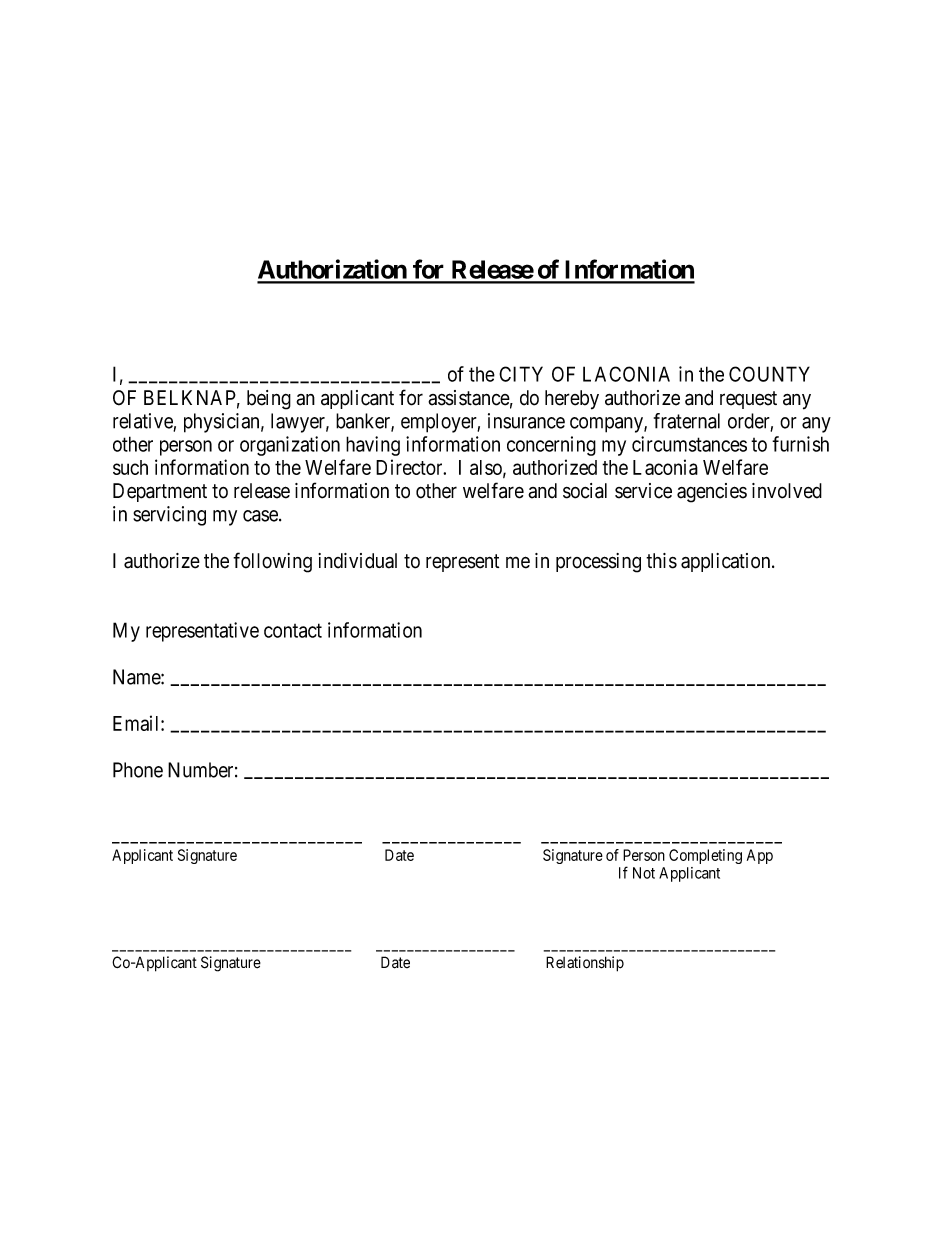  What do you see at coordinates (644, 873) in the screenshot?
I see `Not` at bounding box center [644, 873].
